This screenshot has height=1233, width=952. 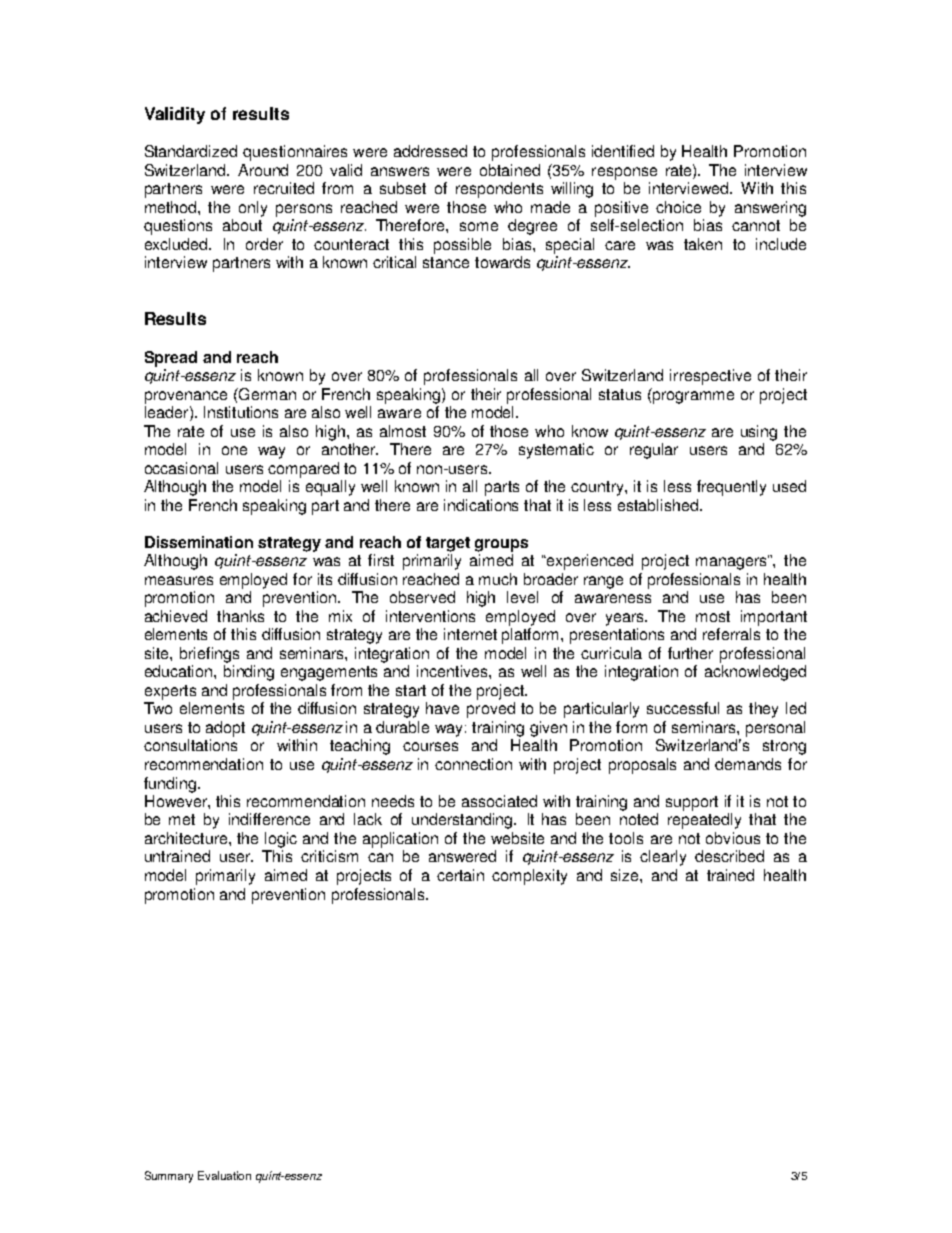 I want to click on Evaluation, so click(x=224, y=1175).
